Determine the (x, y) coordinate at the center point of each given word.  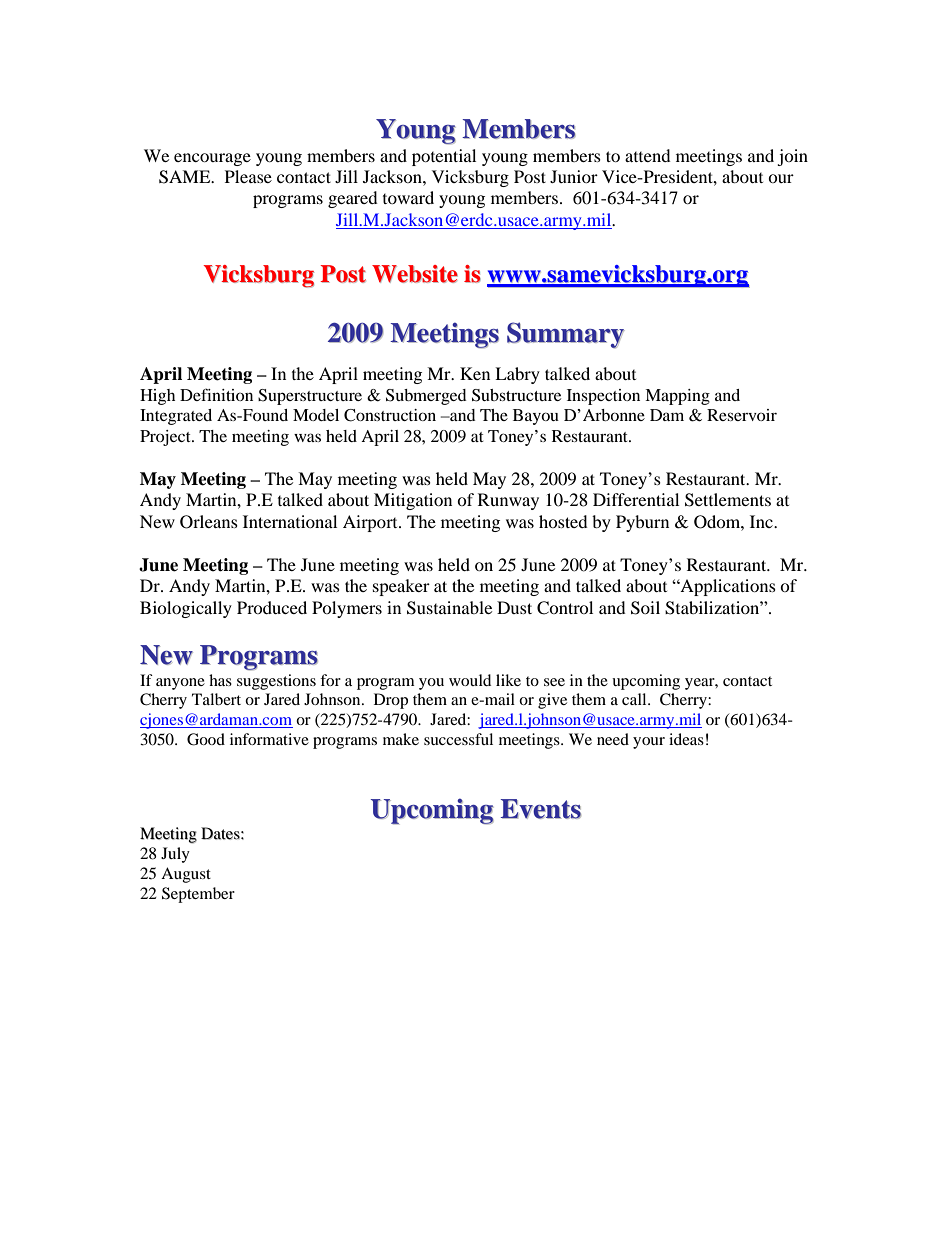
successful (458, 739)
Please (248, 176)
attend (648, 155)
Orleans (209, 522)
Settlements (728, 500)
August (186, 875)
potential (444, 157)
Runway (508, 501)
